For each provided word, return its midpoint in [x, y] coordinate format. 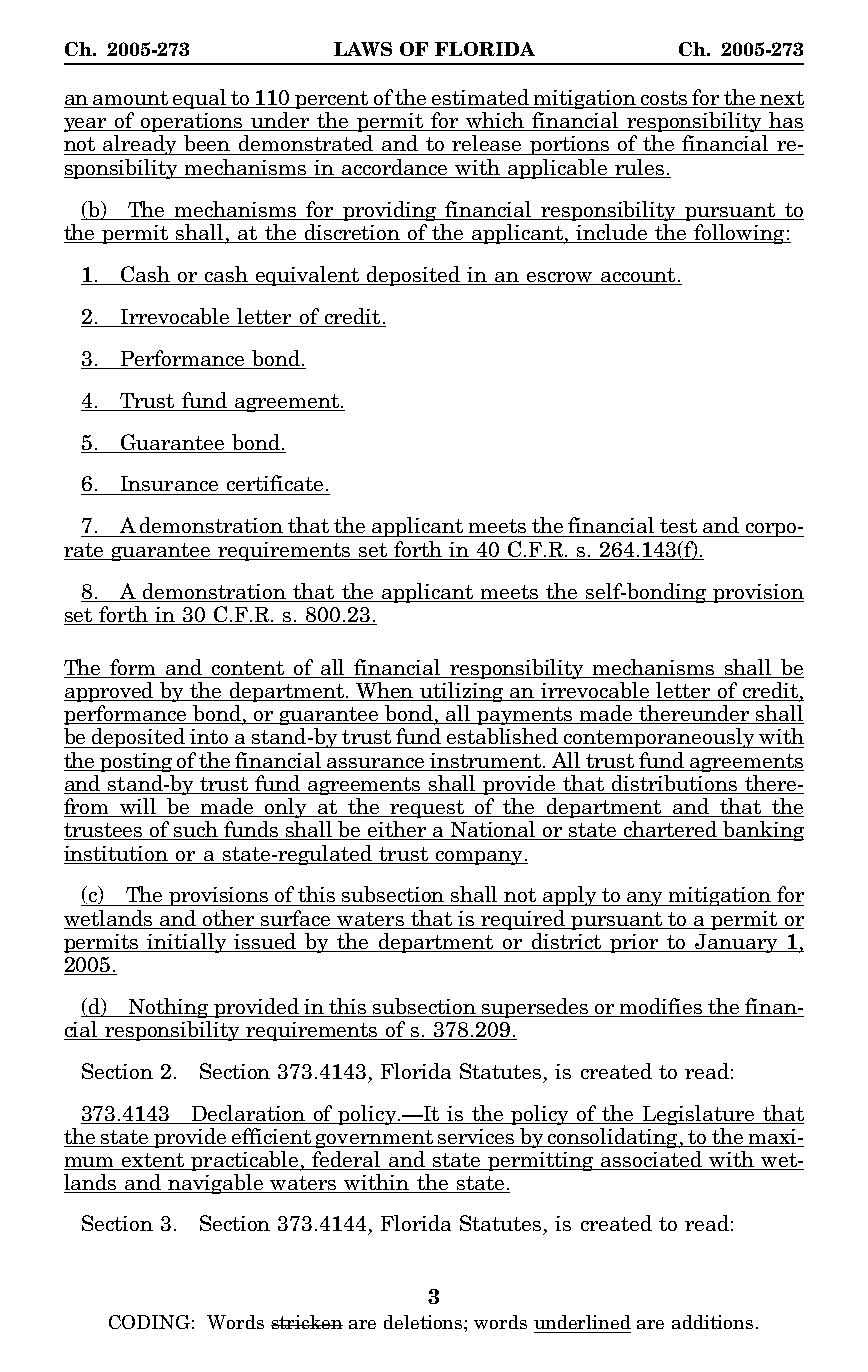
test [678, 526]
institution [116, 853]
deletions [424, 1322]
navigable [216, 1184]
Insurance [169, 483]
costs [664, 99]
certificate [275, 483]
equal [200, 99]
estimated [480, 98]
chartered [670, 830]
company [479, 858]
